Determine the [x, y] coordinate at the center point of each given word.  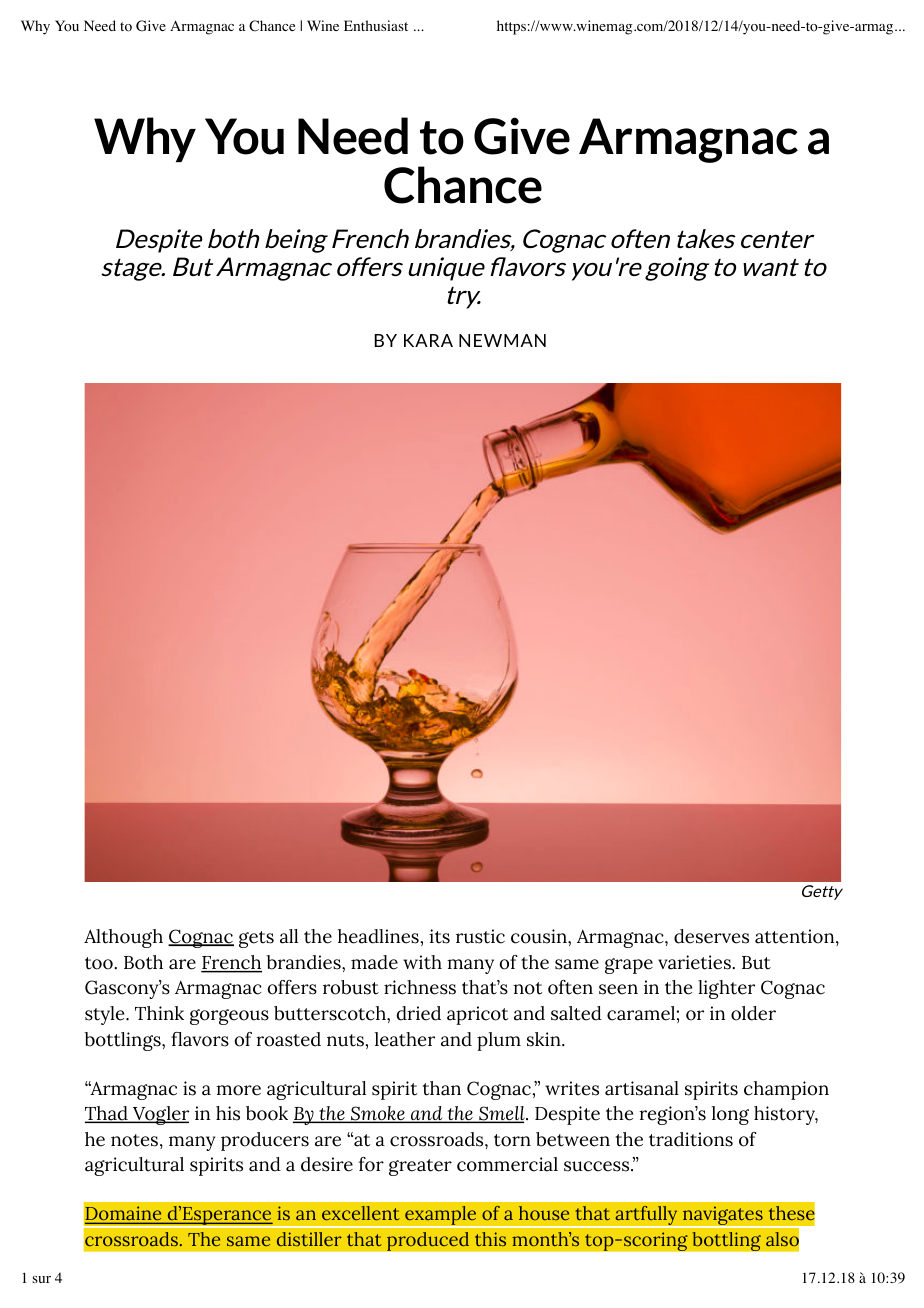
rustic [480, 936]
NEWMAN [502, 340]
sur [41, 1279]
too [100, 963]
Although [123, 938]
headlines [378, 936]
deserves [711, 936]
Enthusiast [376, 25]
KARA [428, 340]
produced [428, 1241]
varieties [695, 962]
